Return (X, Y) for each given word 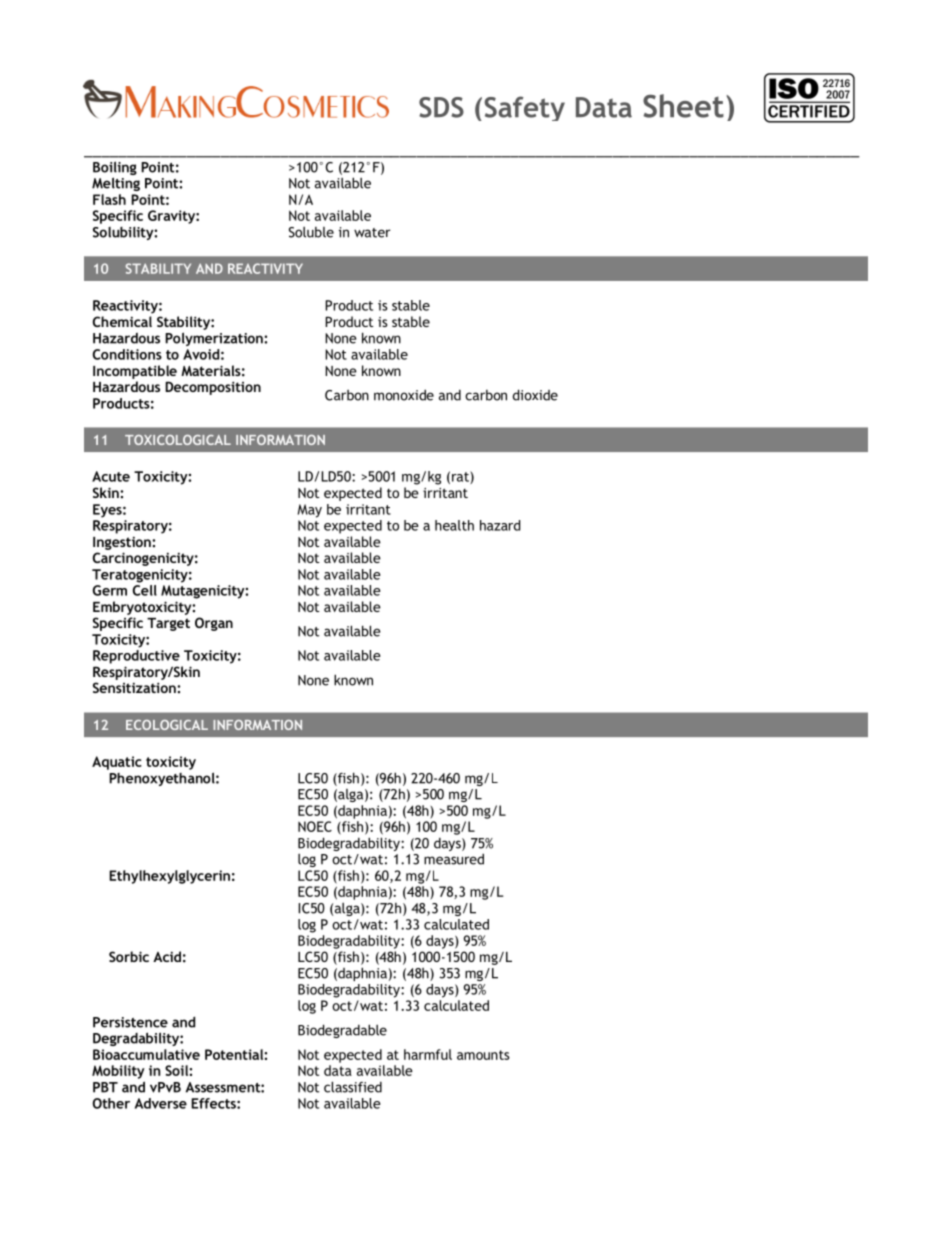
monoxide (404, 395)
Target (168, 624)
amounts (483, 1055)
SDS (441, 107)
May (310, 511)
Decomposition (213, 388)
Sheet (683, 106)
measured (454, 859)
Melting (116, 184)
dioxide (535, 395)
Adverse (161, 1103)
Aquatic (117, 763)
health (454, 525)
